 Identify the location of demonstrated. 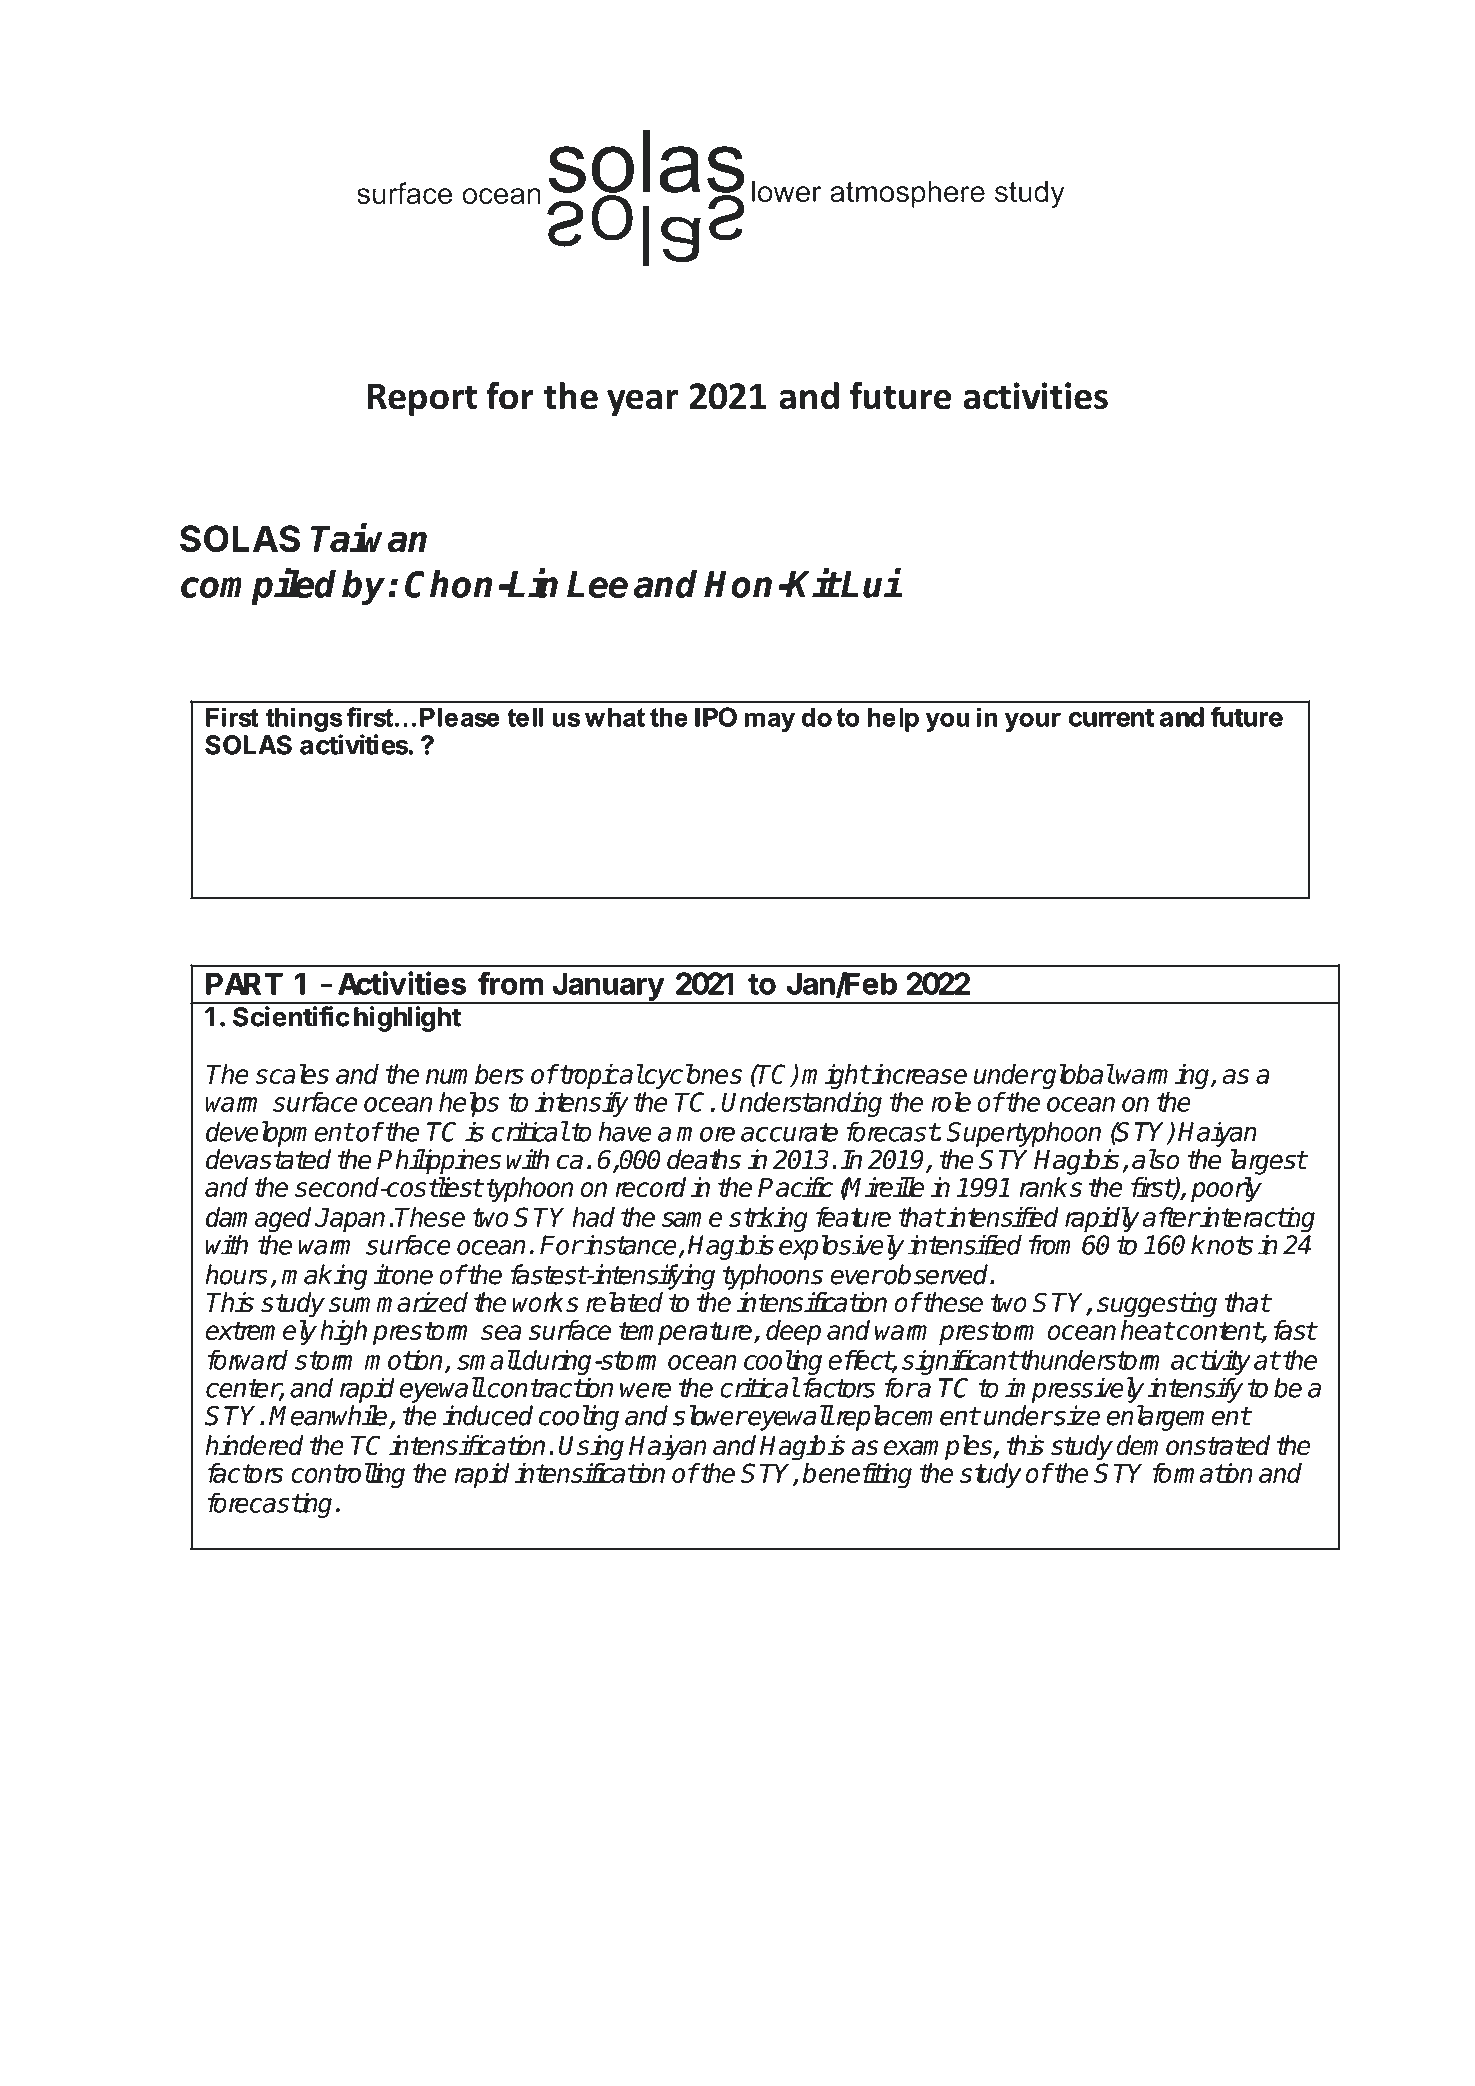
(1193, 1445).
